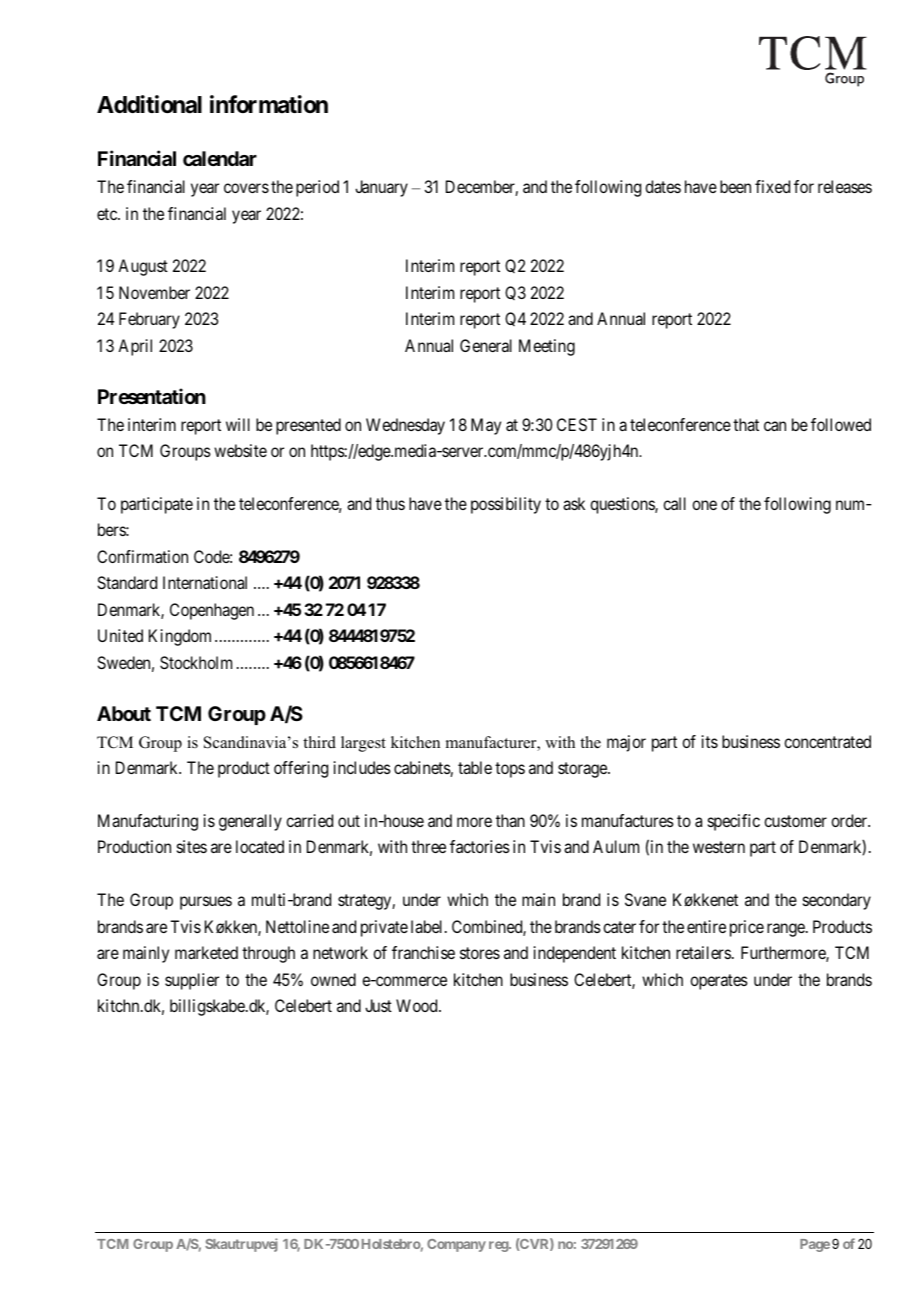 The height and width of the page is (1308, 924). What do you see at coordinates (772, 186) in the page?
I see `fixed` at bounding box center [772, 186].
